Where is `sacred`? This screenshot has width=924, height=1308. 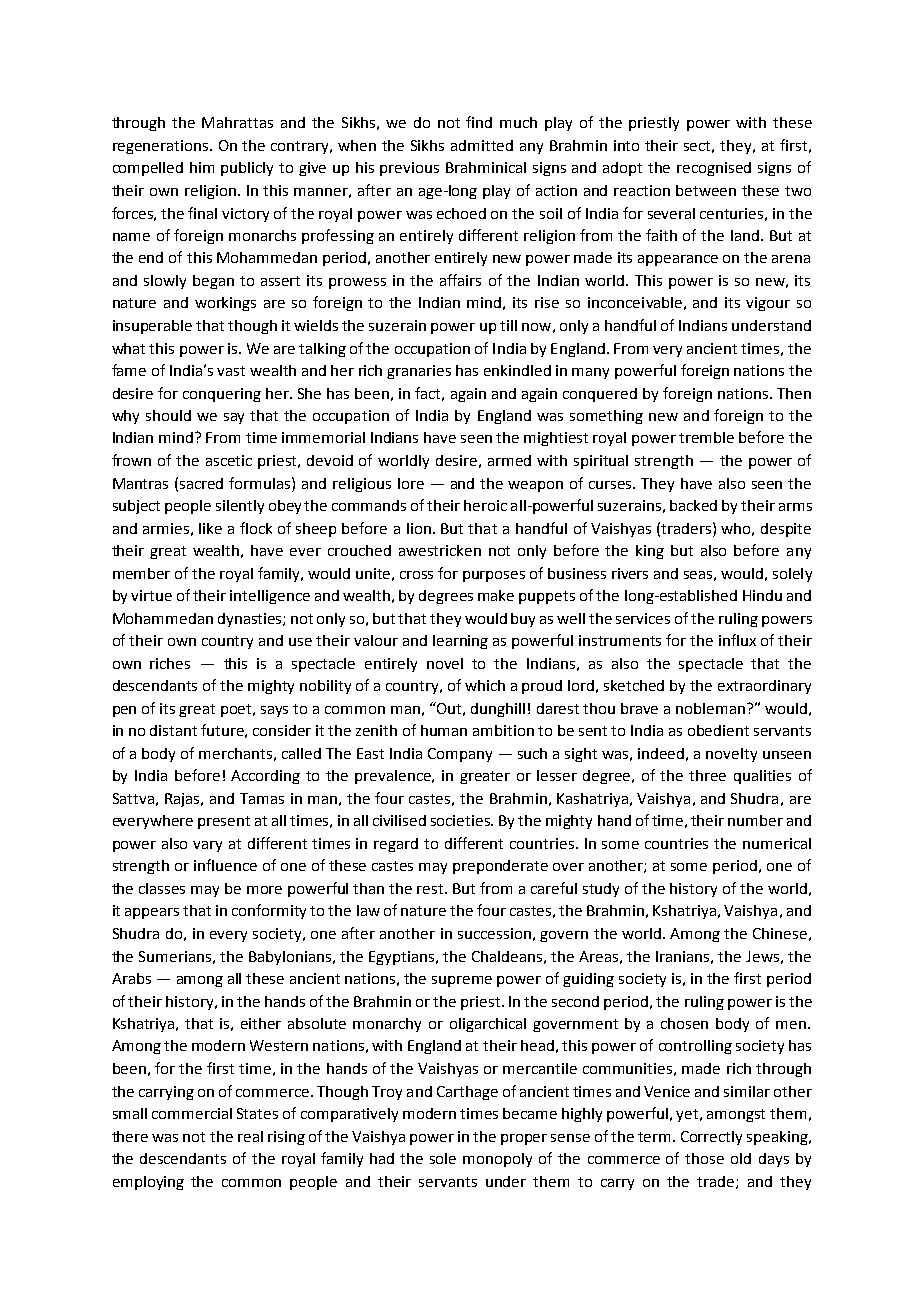 sacred is located at coordinates (201, 483).
